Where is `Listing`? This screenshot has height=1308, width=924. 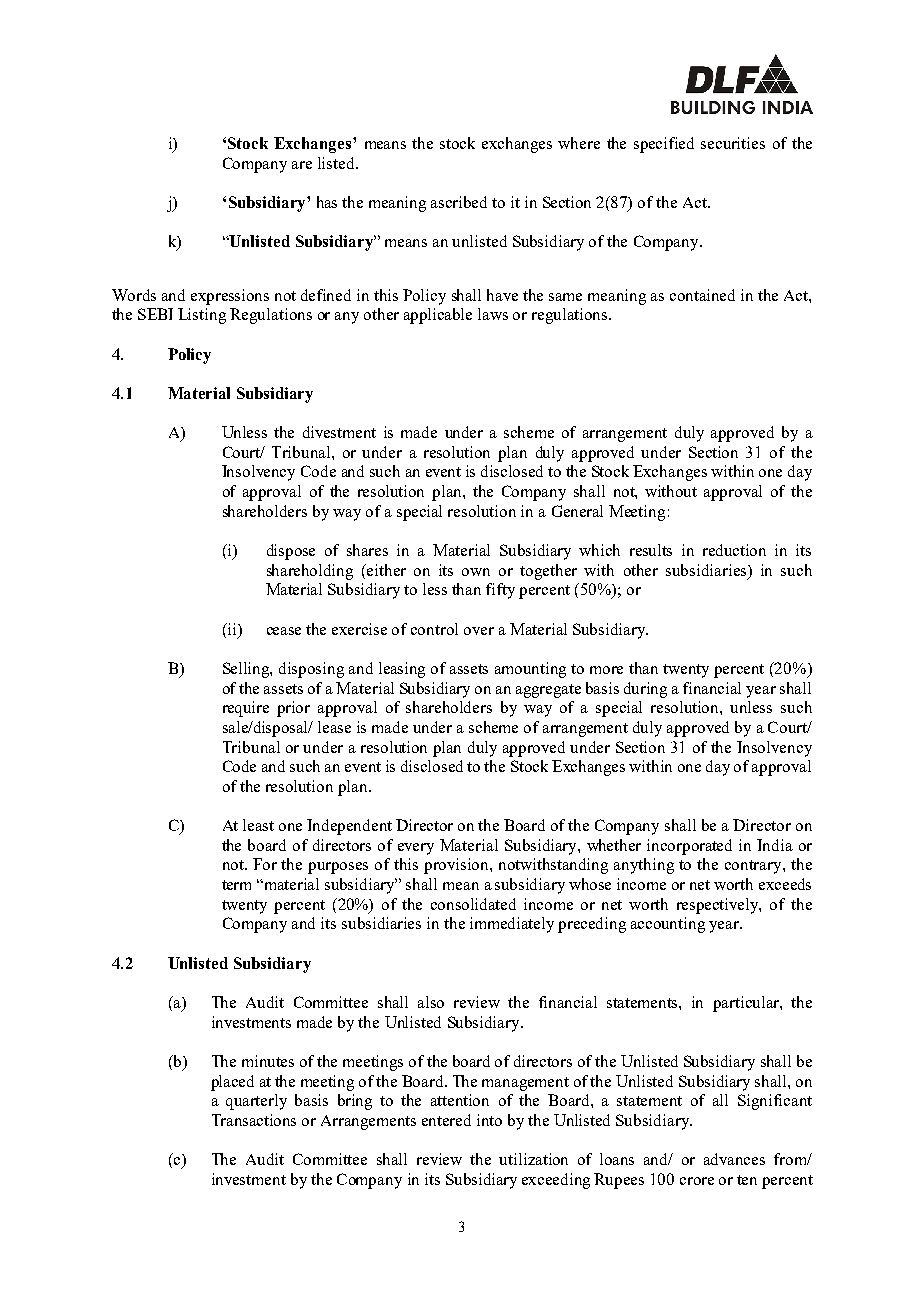 Listing is located at coordinates (202, 316).
